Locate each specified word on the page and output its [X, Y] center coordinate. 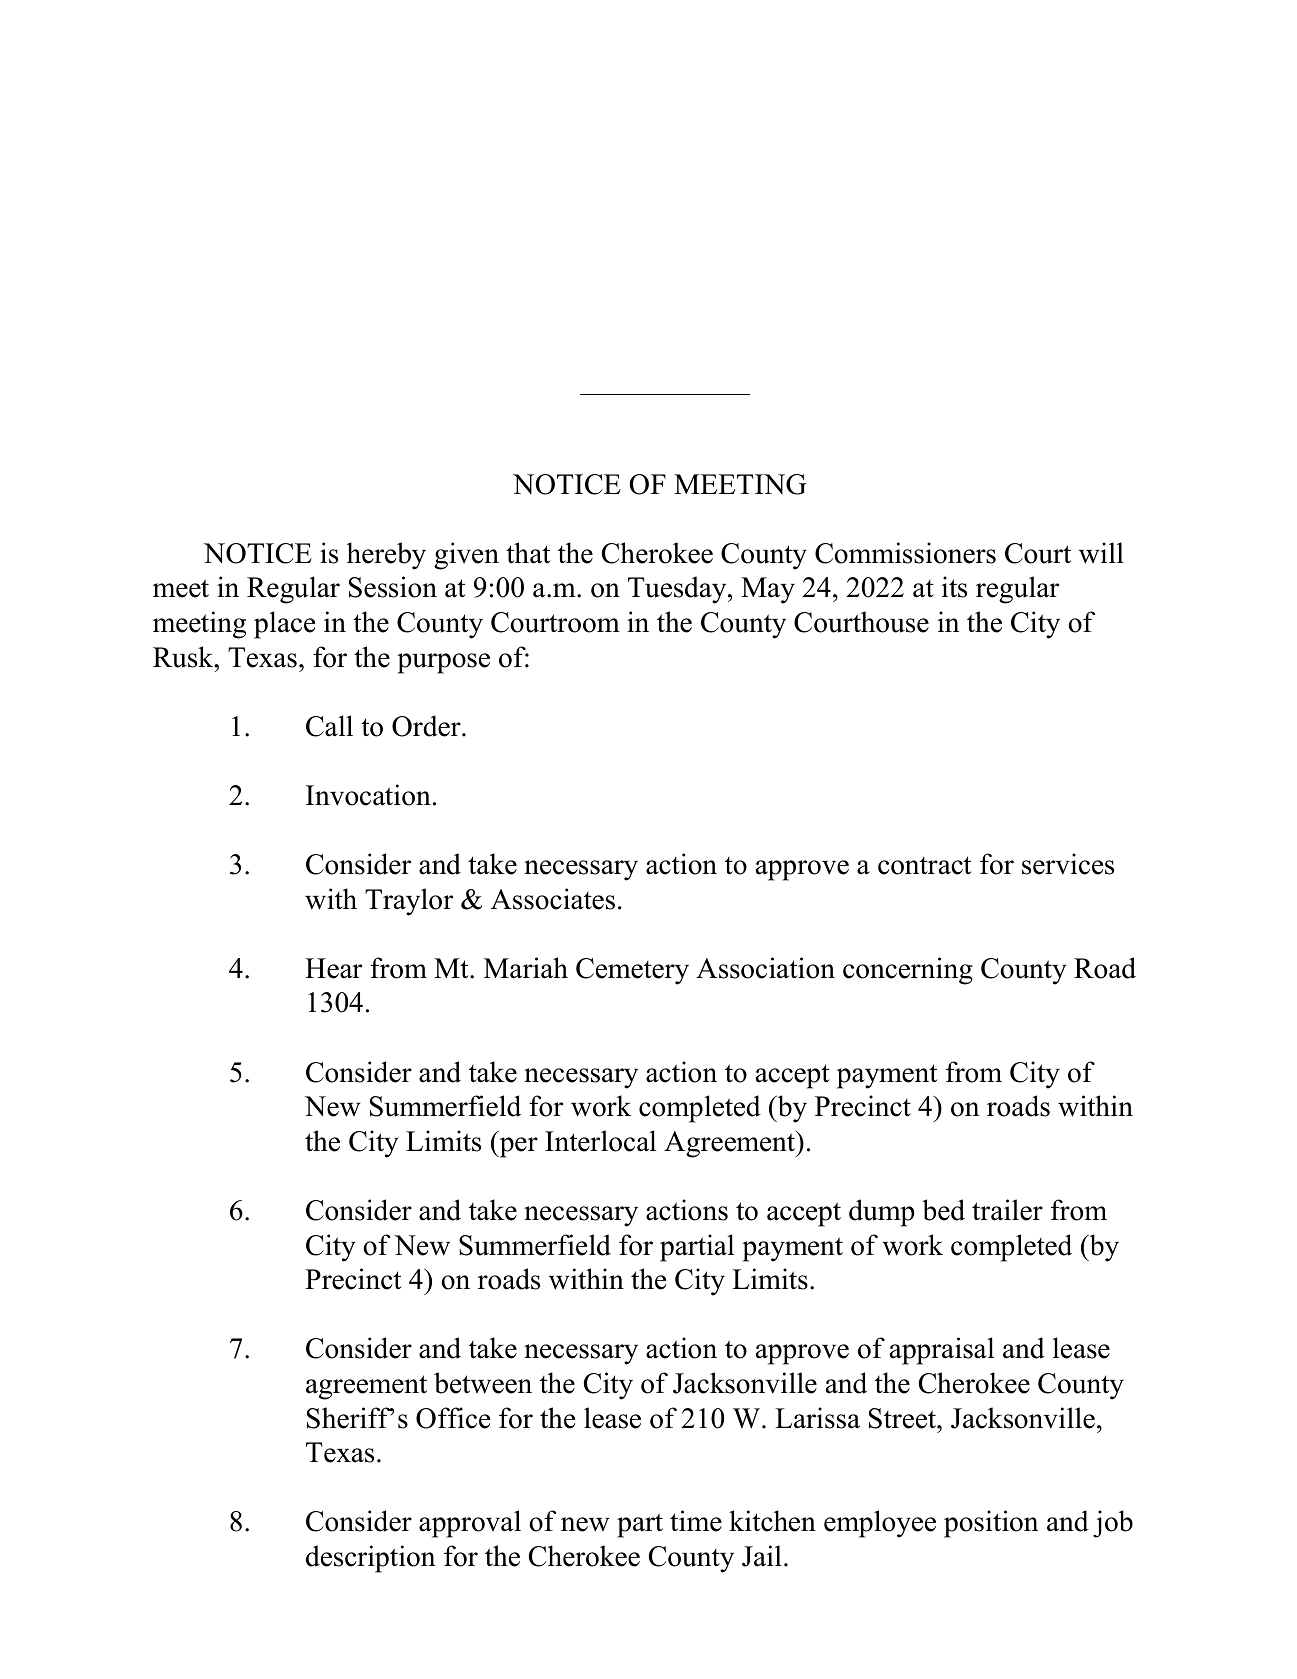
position [991, 1524]
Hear [333, 968]
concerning [908, 971]
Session [393, 587]
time [696, 1521]
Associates [553, 899]
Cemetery [632, 971]
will [1101, 553]
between [483, 1383]
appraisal [942, 1351]
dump [881, 1213]
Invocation [368, 795]
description [370, 1559]
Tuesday [678, 590]
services [1068, 864]
